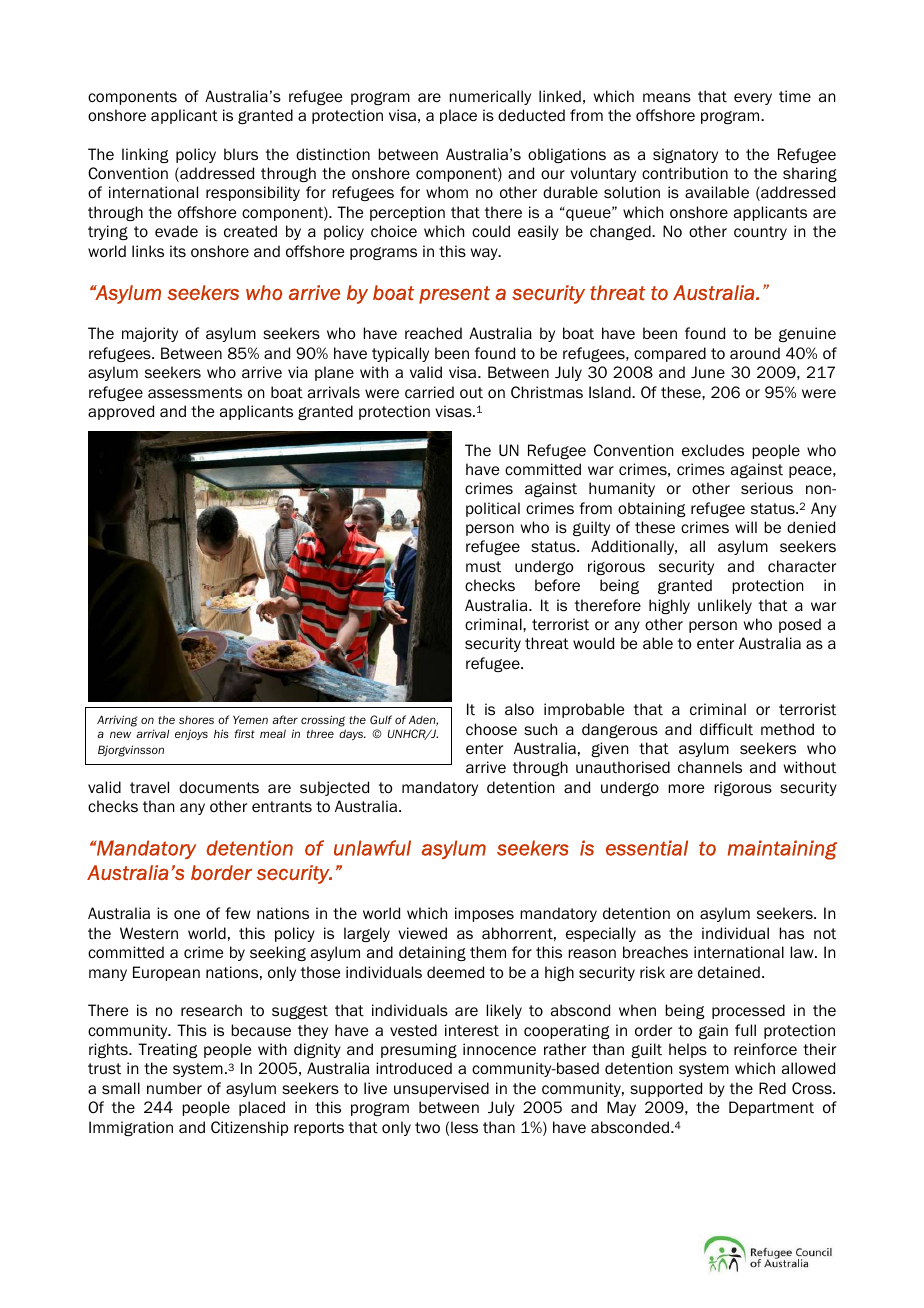 The height and width of the screenshot is (1308, 924). Describe the element at coordinates (195, 393) in the screenshot. I see `assessments` at that location.
